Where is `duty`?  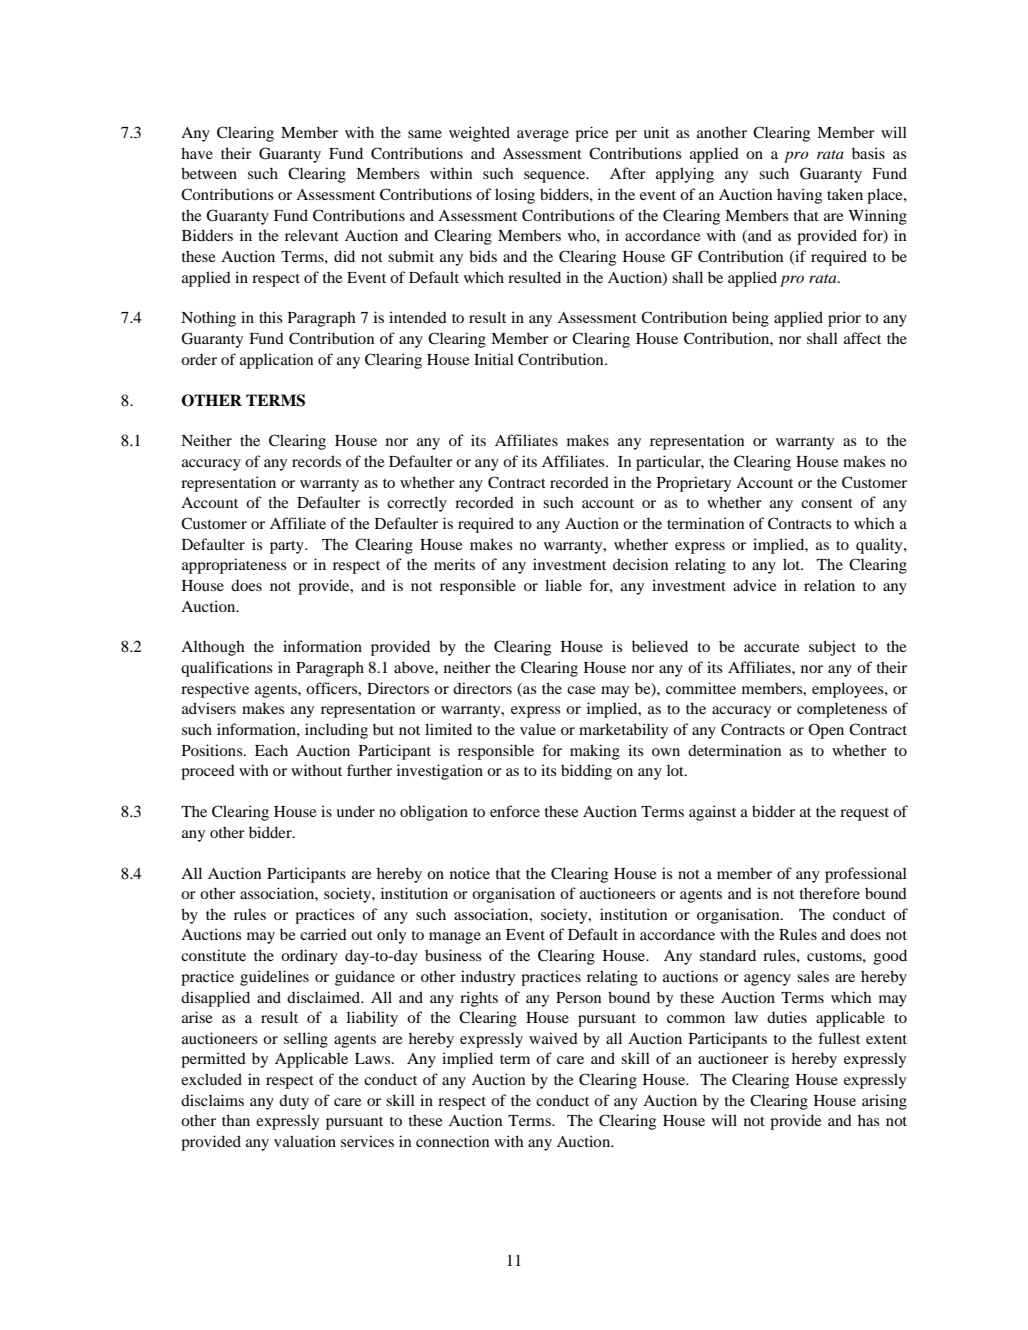
duty is located at coordinates (294, 1102).
